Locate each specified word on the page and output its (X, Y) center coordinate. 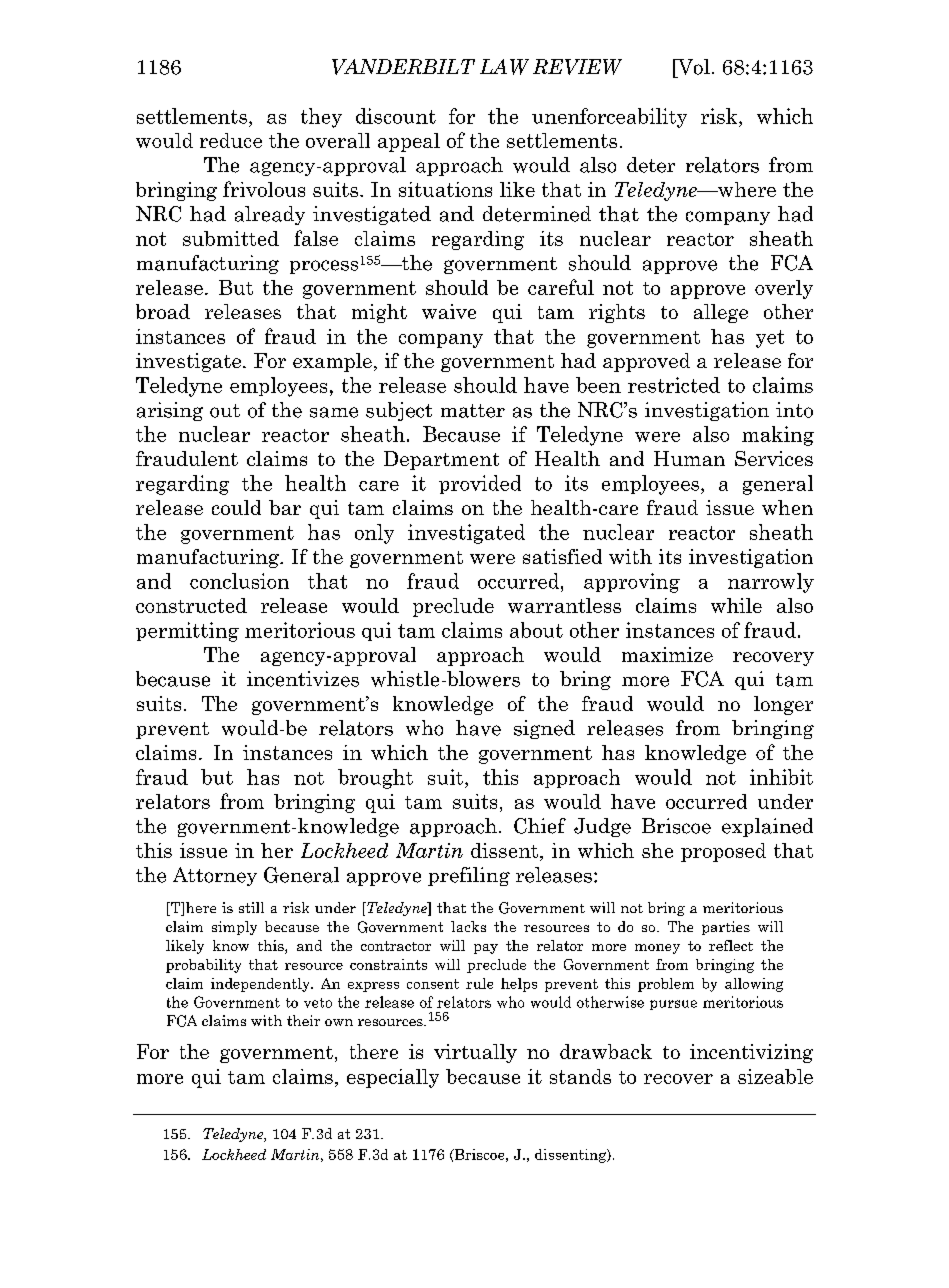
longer (783, 705)
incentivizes (303, 679)
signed (544, 729)
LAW (504, 67)
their (303, 1020)
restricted (674, 385)
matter (473, 411)
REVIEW (577, 67)
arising (170, 411)
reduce (231, 140)
